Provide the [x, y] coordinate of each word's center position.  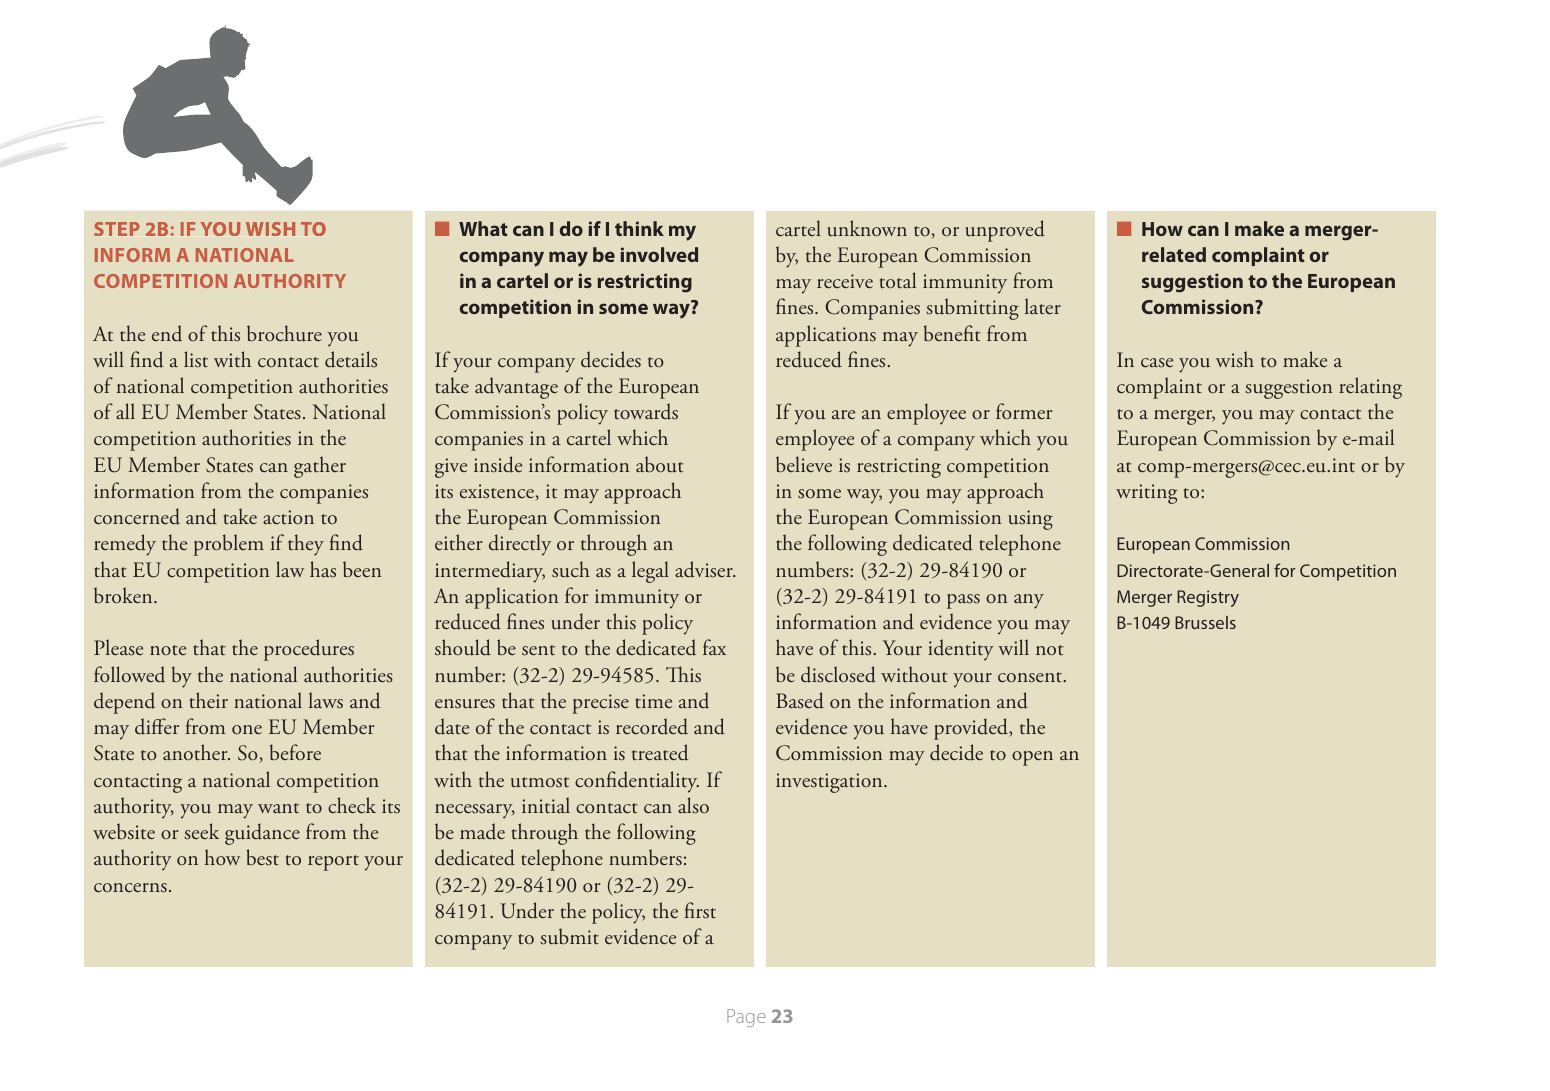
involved [659, 254]
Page [746, 1018]
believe [804, 464]
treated [660, 752]
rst [705, 913]
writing [1146, 494]
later [1043, 306]
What [483, 228]
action [288, 517]
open [1032, 758]
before [295, 752]
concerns [130, 888]
